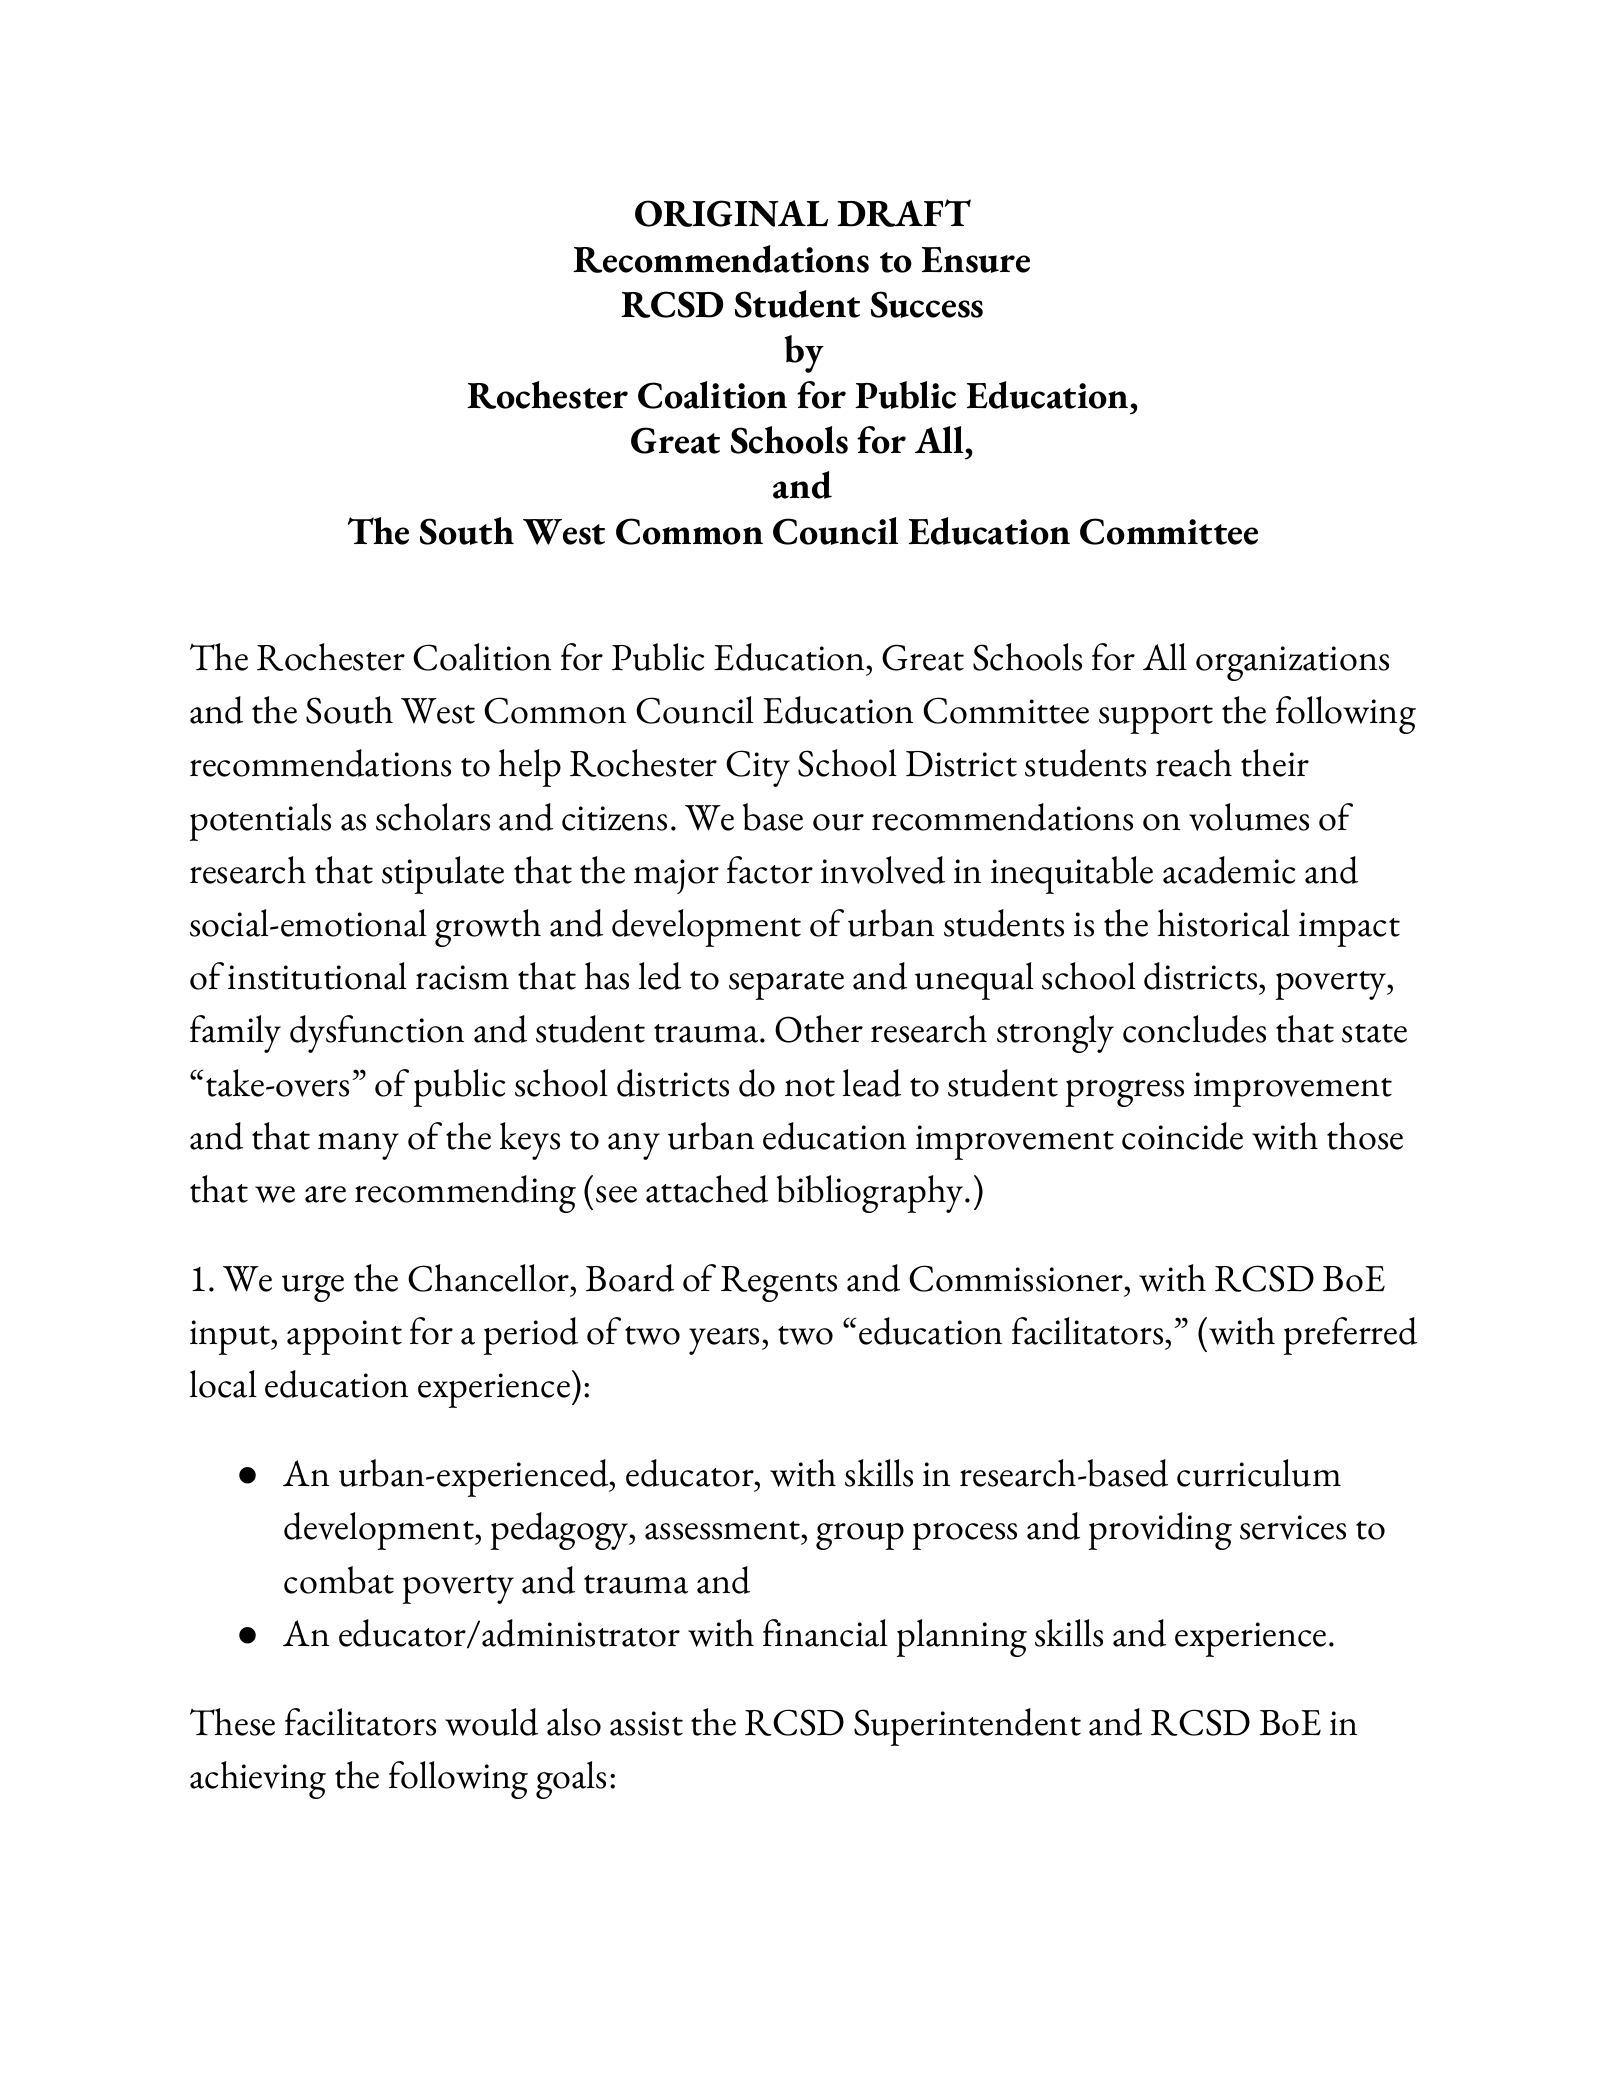 The width and height of the image is (1609, 2082). Describe the element at coordinates (258, 1780) in the image. I see `achieving` at that location.
